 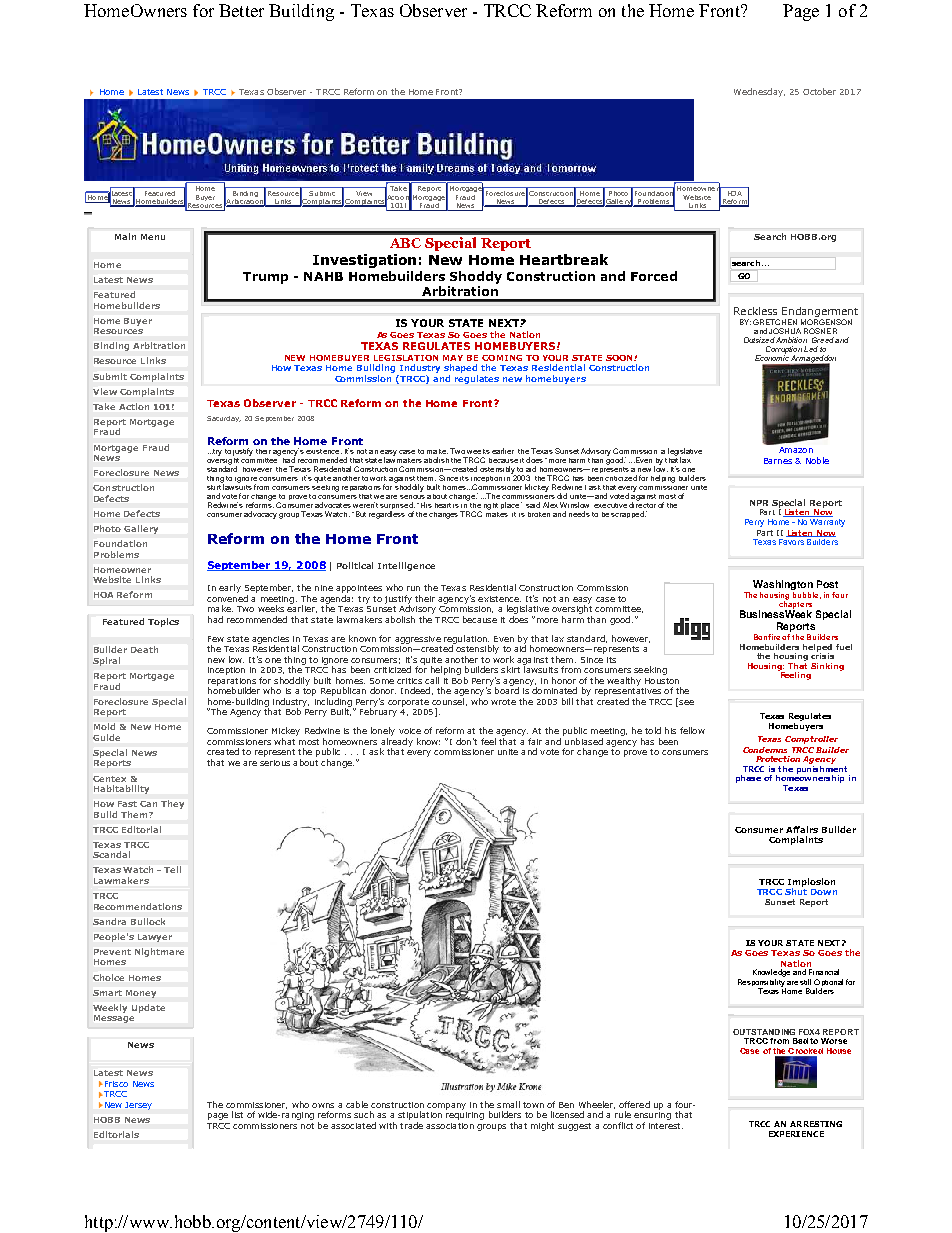 I want to click on October, so click(x=819, y=91).
